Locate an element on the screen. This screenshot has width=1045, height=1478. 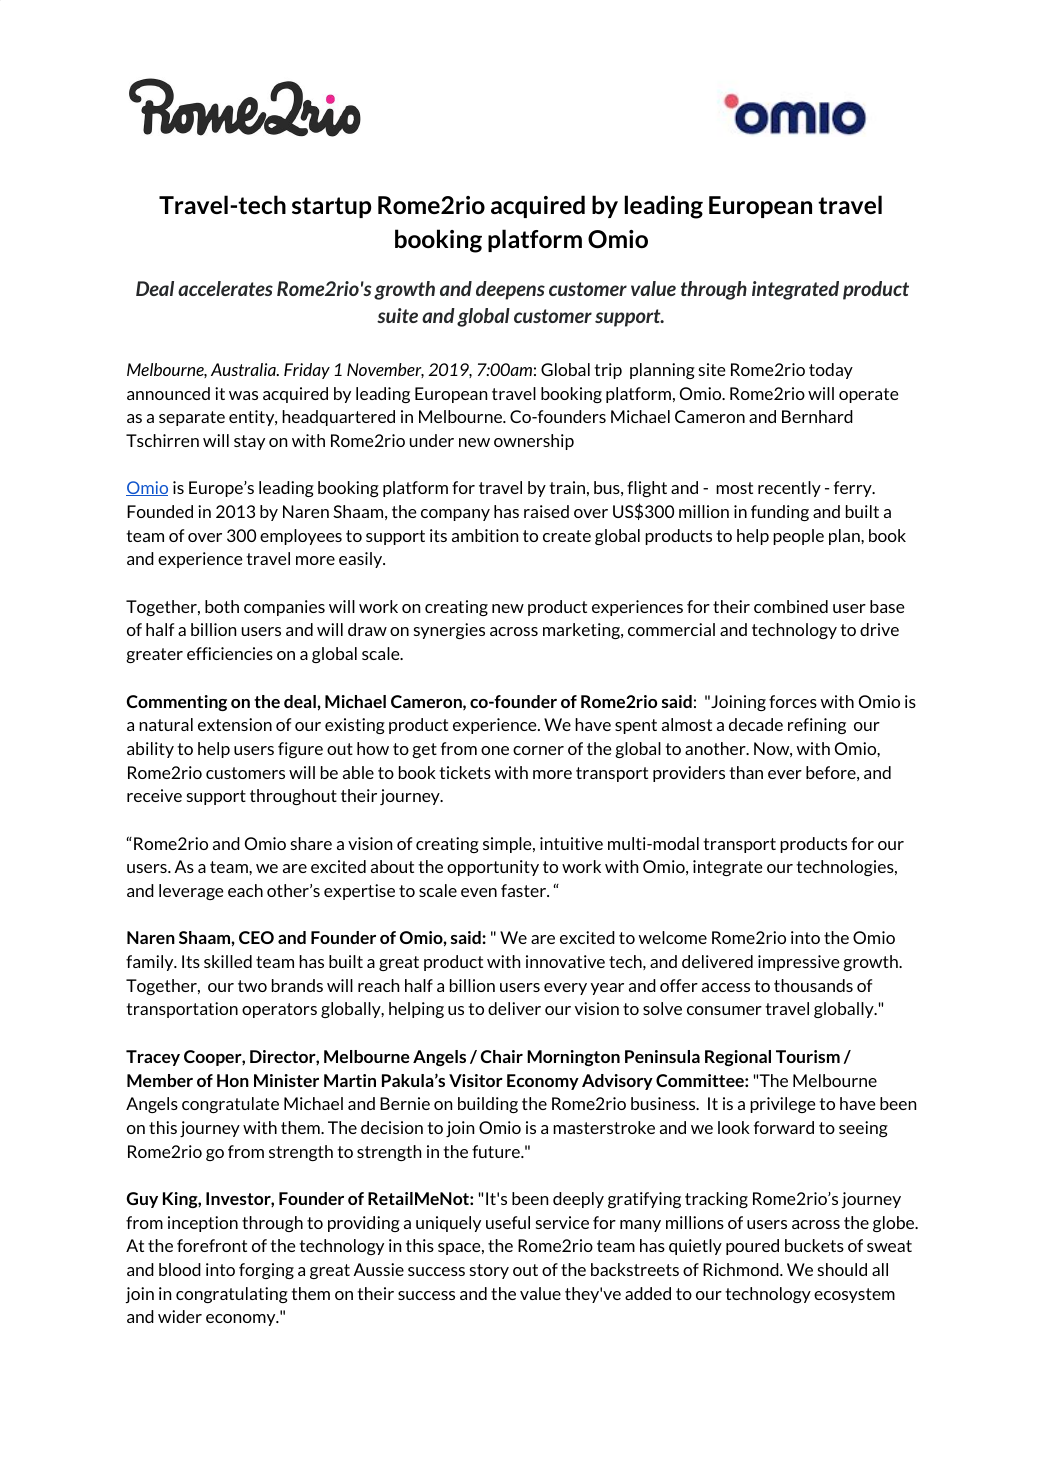
congratulating is located at coordinates (232, 1295).
